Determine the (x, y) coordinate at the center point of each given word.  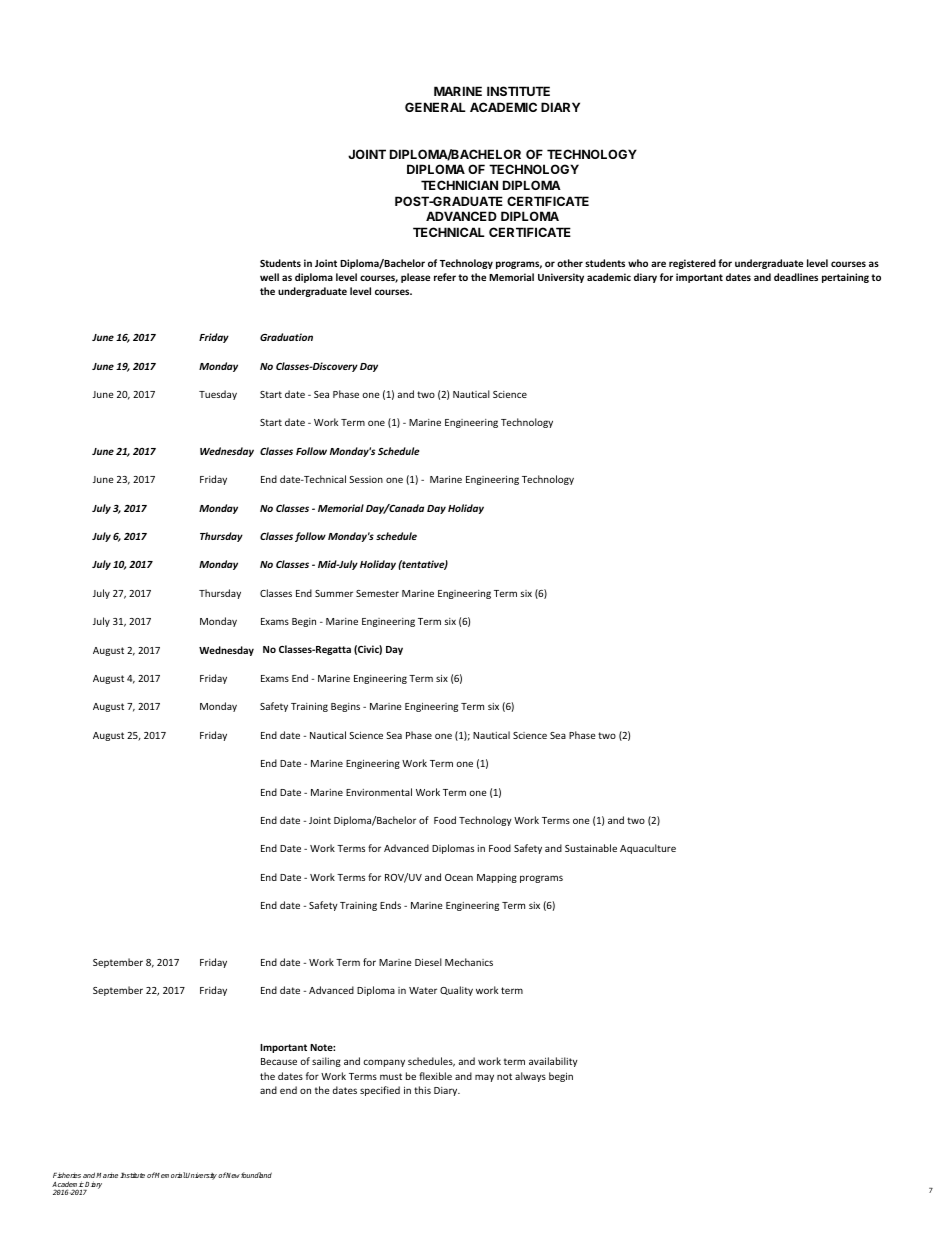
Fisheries (67, 1175)
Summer (334, 593)
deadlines (796, 277)
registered (692, 264)
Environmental (379, 792)
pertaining (845, 278)
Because (279, 1061)
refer (445, 277)
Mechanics (469, 962)
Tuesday (218, 395)
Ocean (459, 877)
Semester (377, 593)
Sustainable (591, 848)
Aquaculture (648, 849)
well (269, 277)
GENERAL (435, 107)
